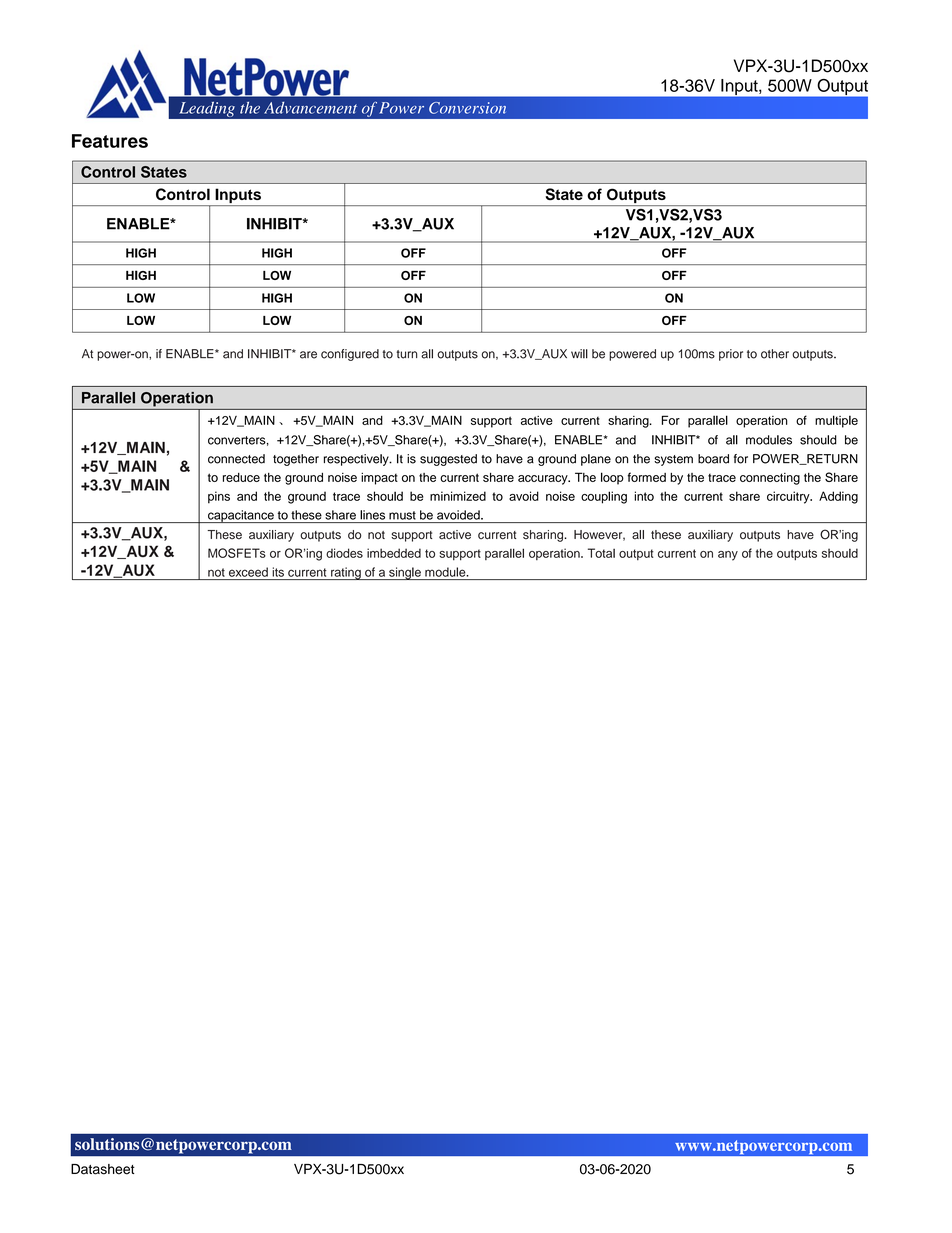  What do you see at coordinates (248, 572) in the image?
I see `exceed` at bounding box center [248, 572].
